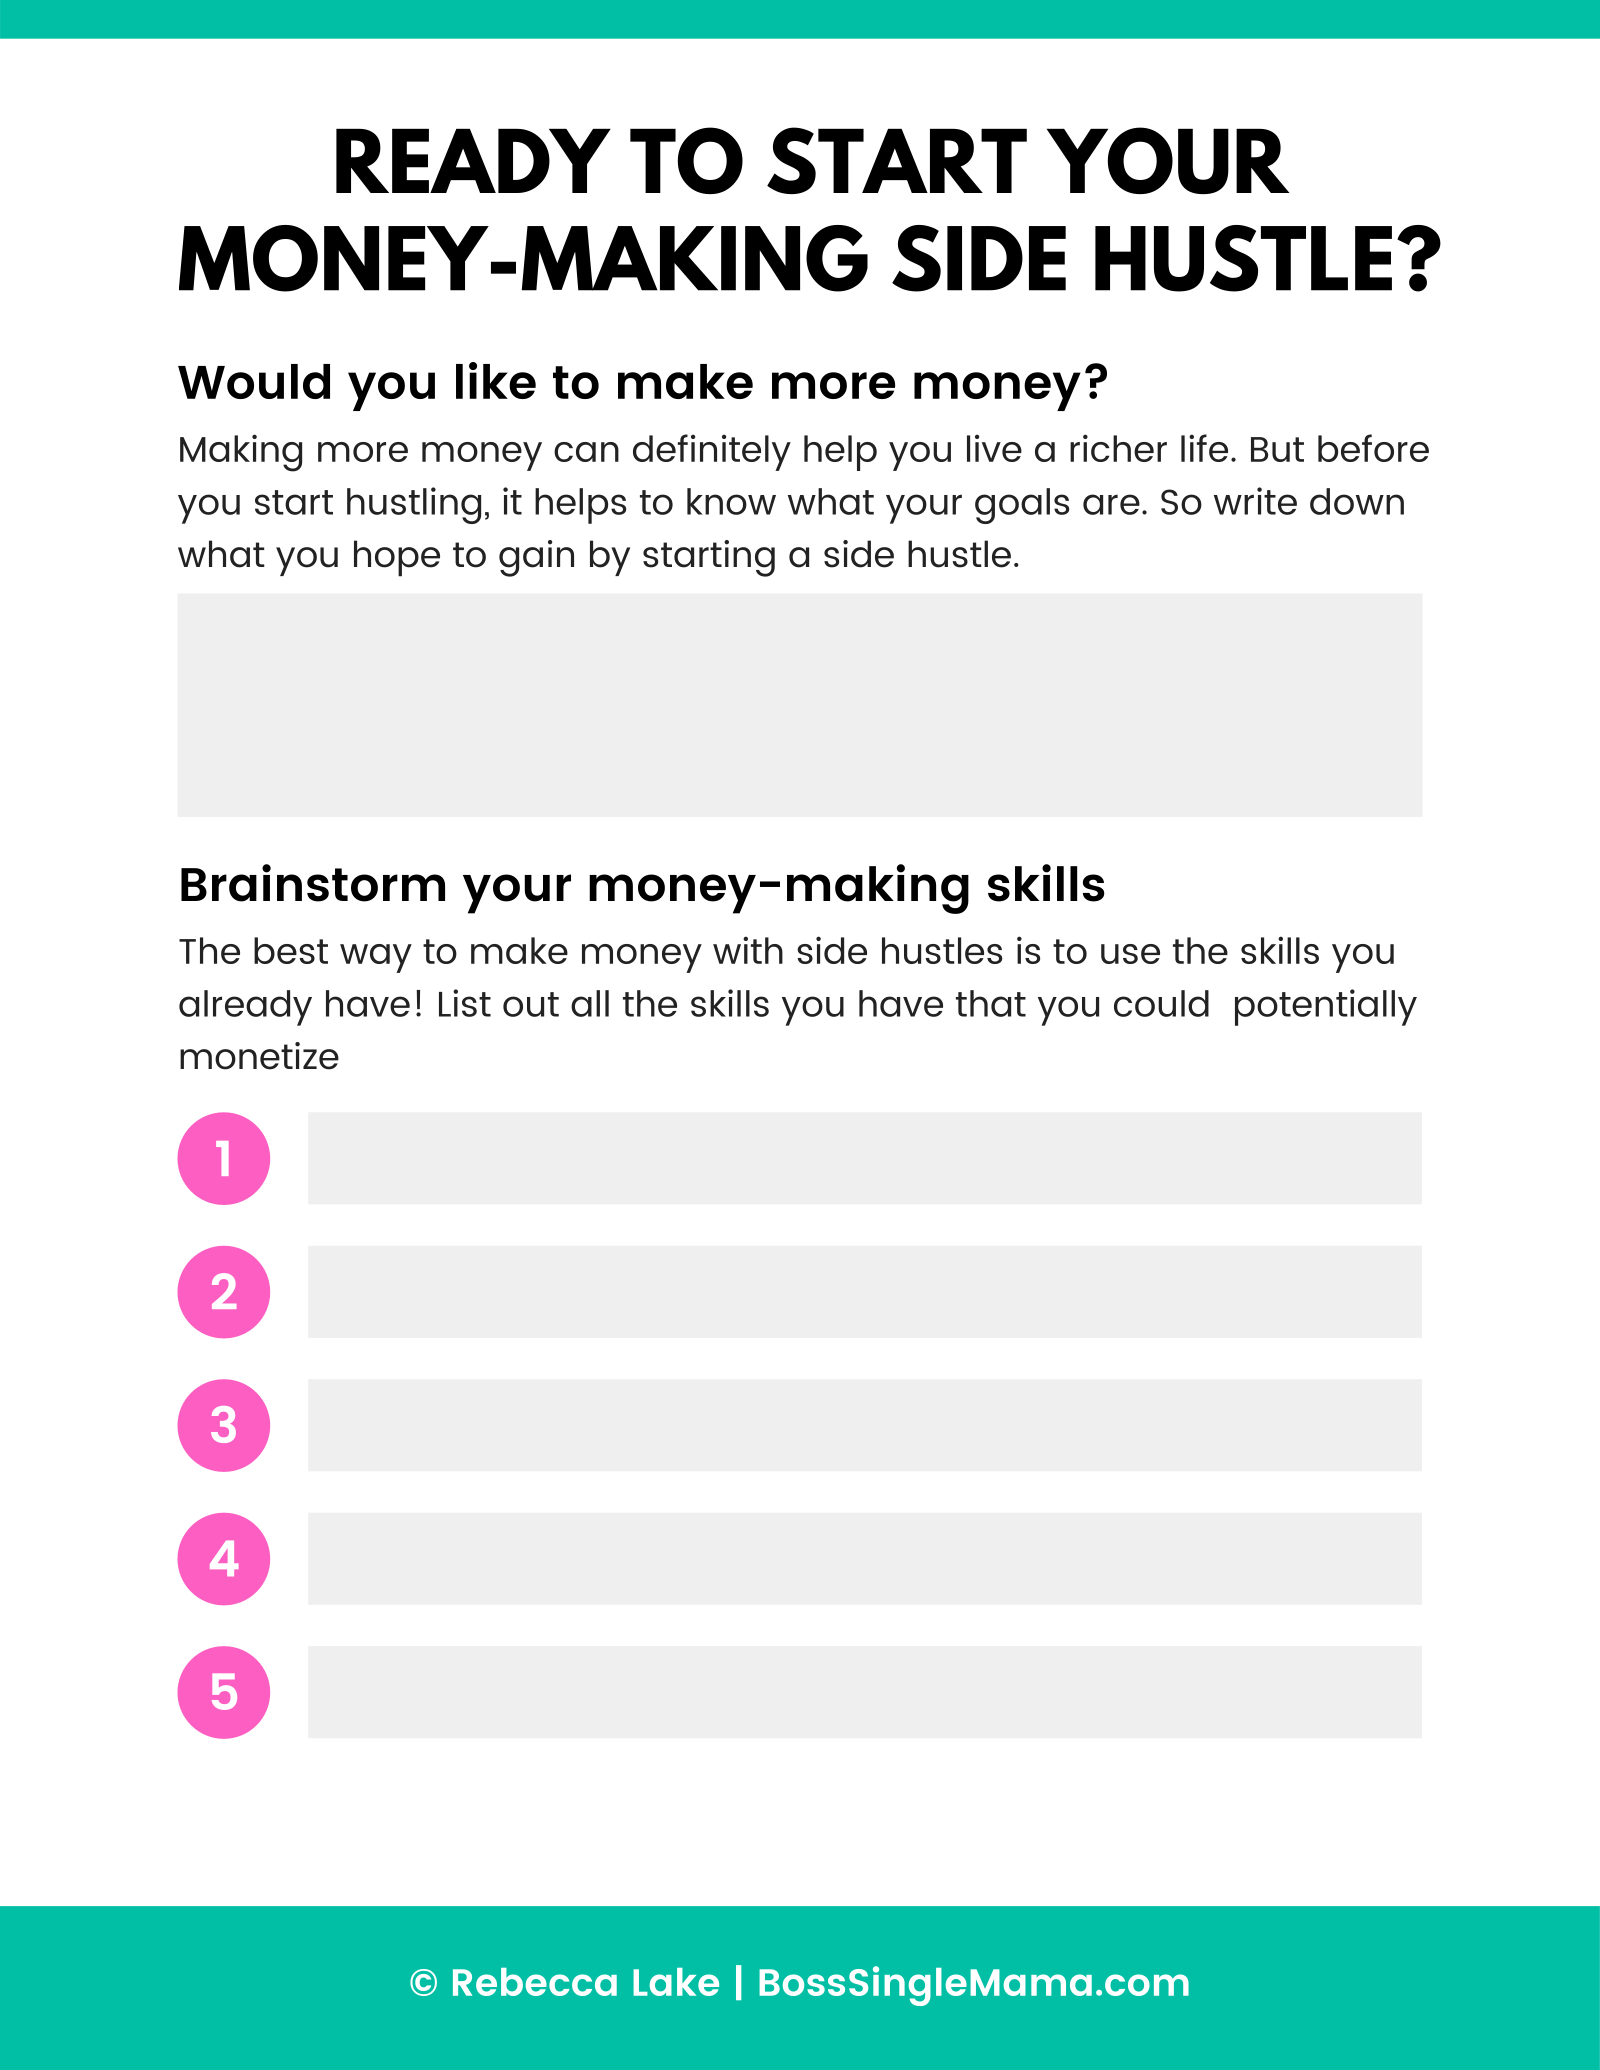 This page has width=1600, height=2070. Describe the element at coordinates (259, 1056) in the page. I see `monetize` at that location.
